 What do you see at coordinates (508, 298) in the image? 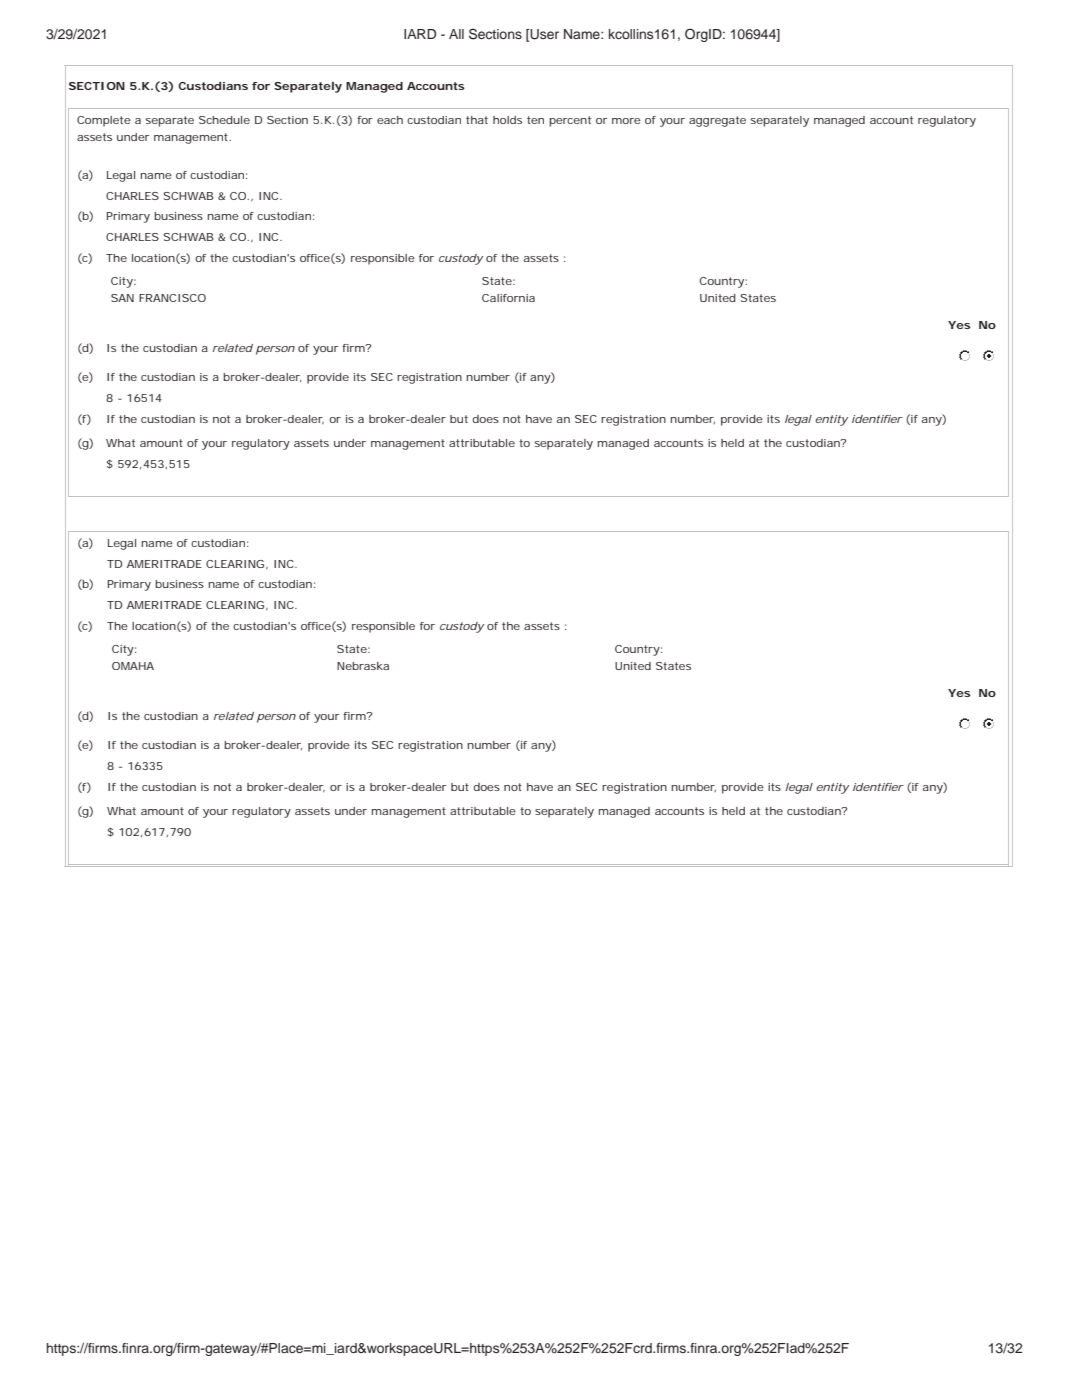
I see `California` at bounding box center [508, 298].
